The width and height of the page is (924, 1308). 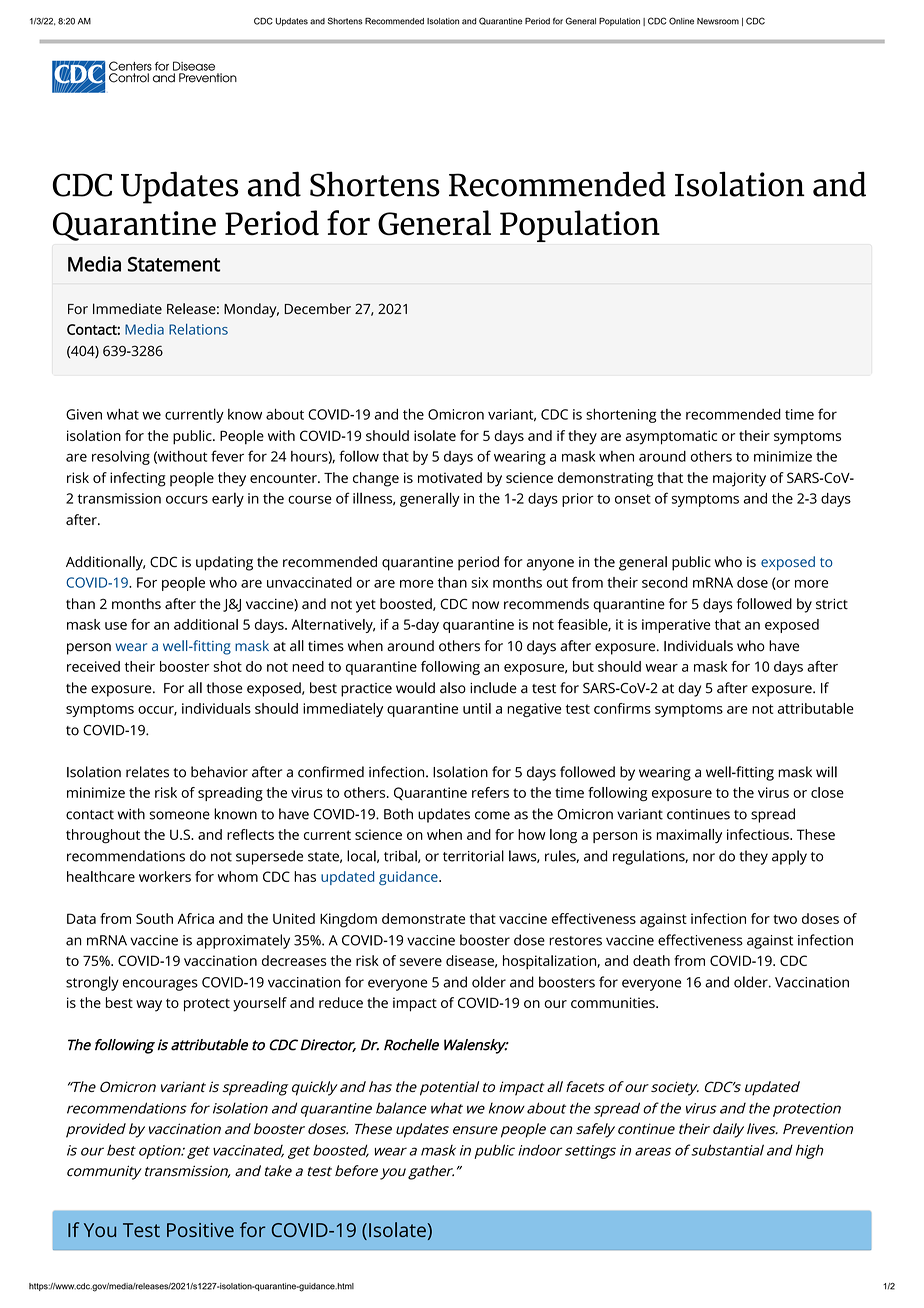 What do you see at coordinates (200, 1230) in the page?
I see `Positive` at bounding box center [200, 1230].
